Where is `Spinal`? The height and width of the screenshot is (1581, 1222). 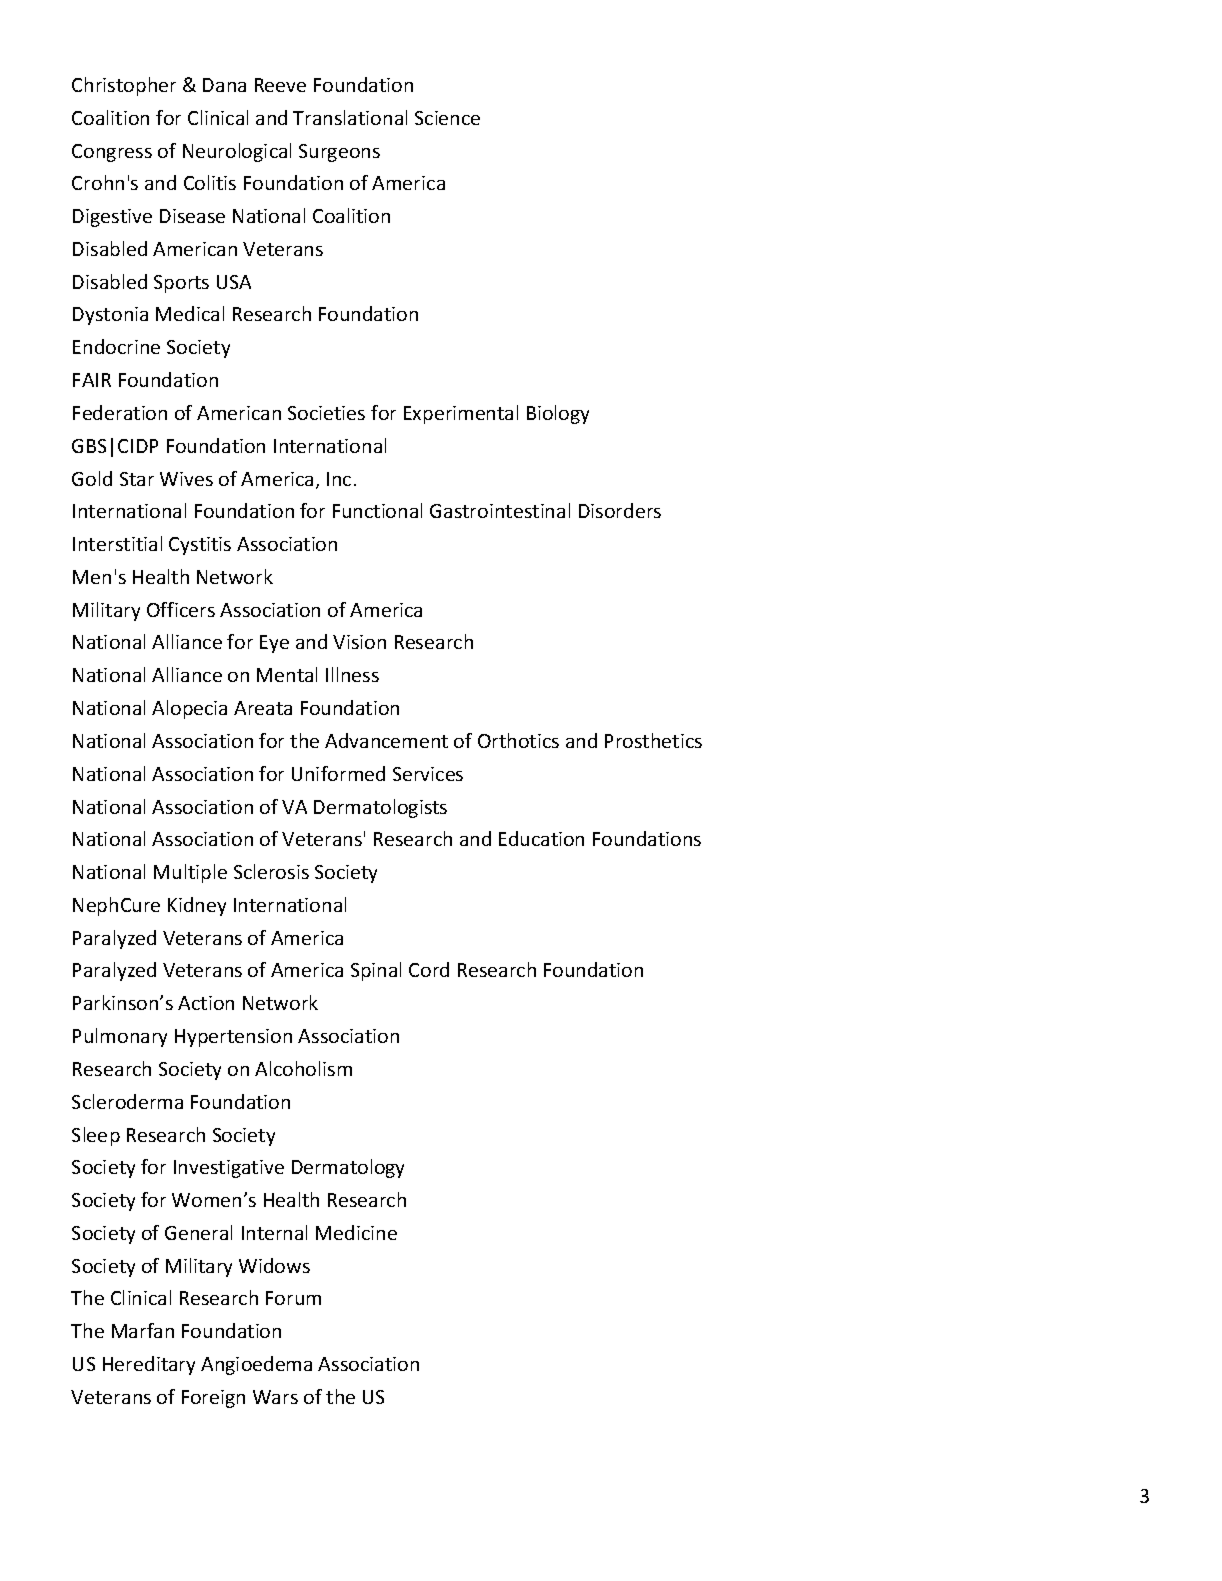
Spinal is located at coordinates (376, 971).
